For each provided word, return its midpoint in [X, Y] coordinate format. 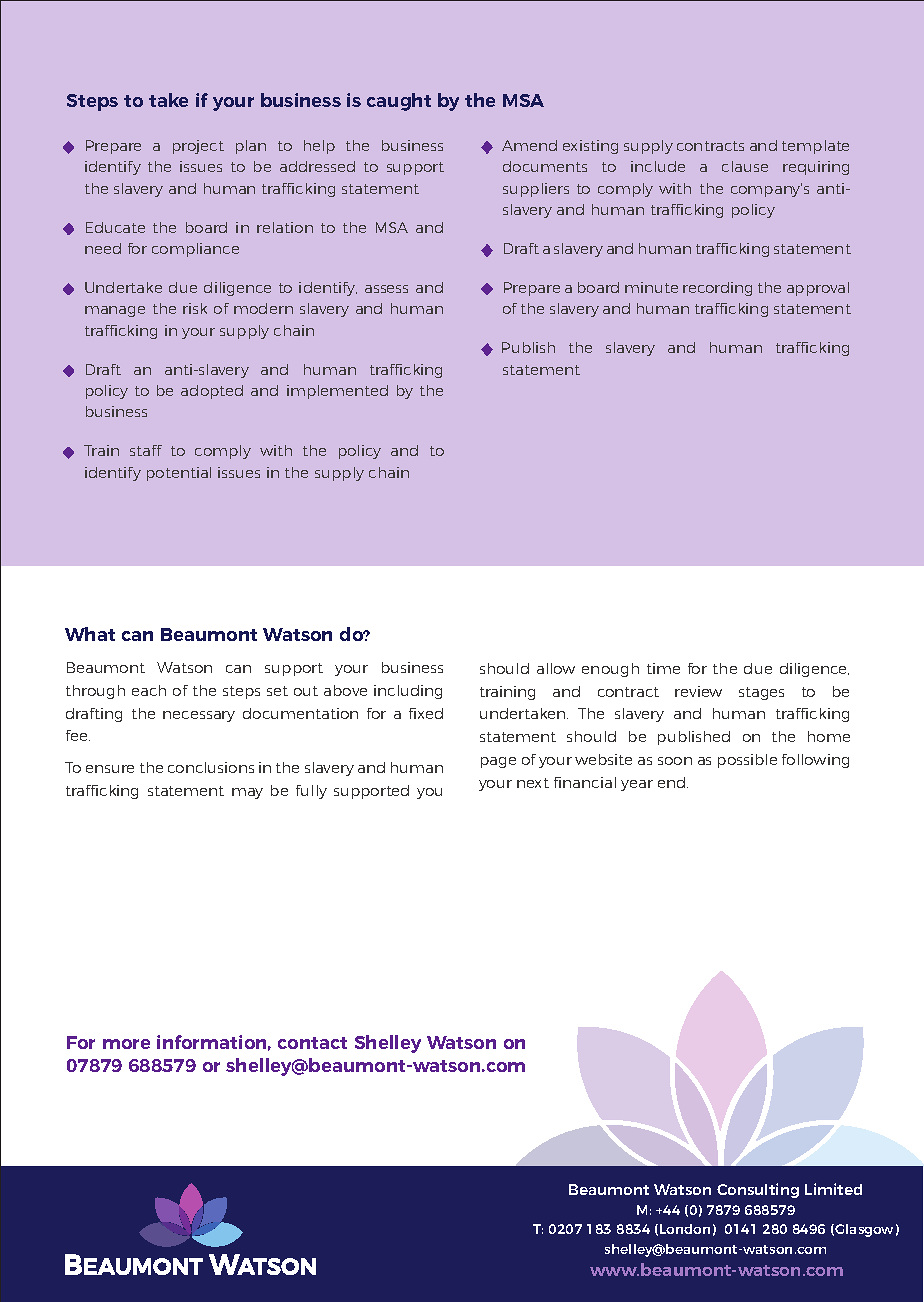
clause [745, 166]
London [685, 1229]
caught [399, 102]
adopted [212, 392]
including [408, 692]
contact [312, 1043]
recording [717, 289]
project [198, 147]
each [149, 690]
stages [761, 693]
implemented [337, 392]
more [126, 1044]
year [637, 785]
